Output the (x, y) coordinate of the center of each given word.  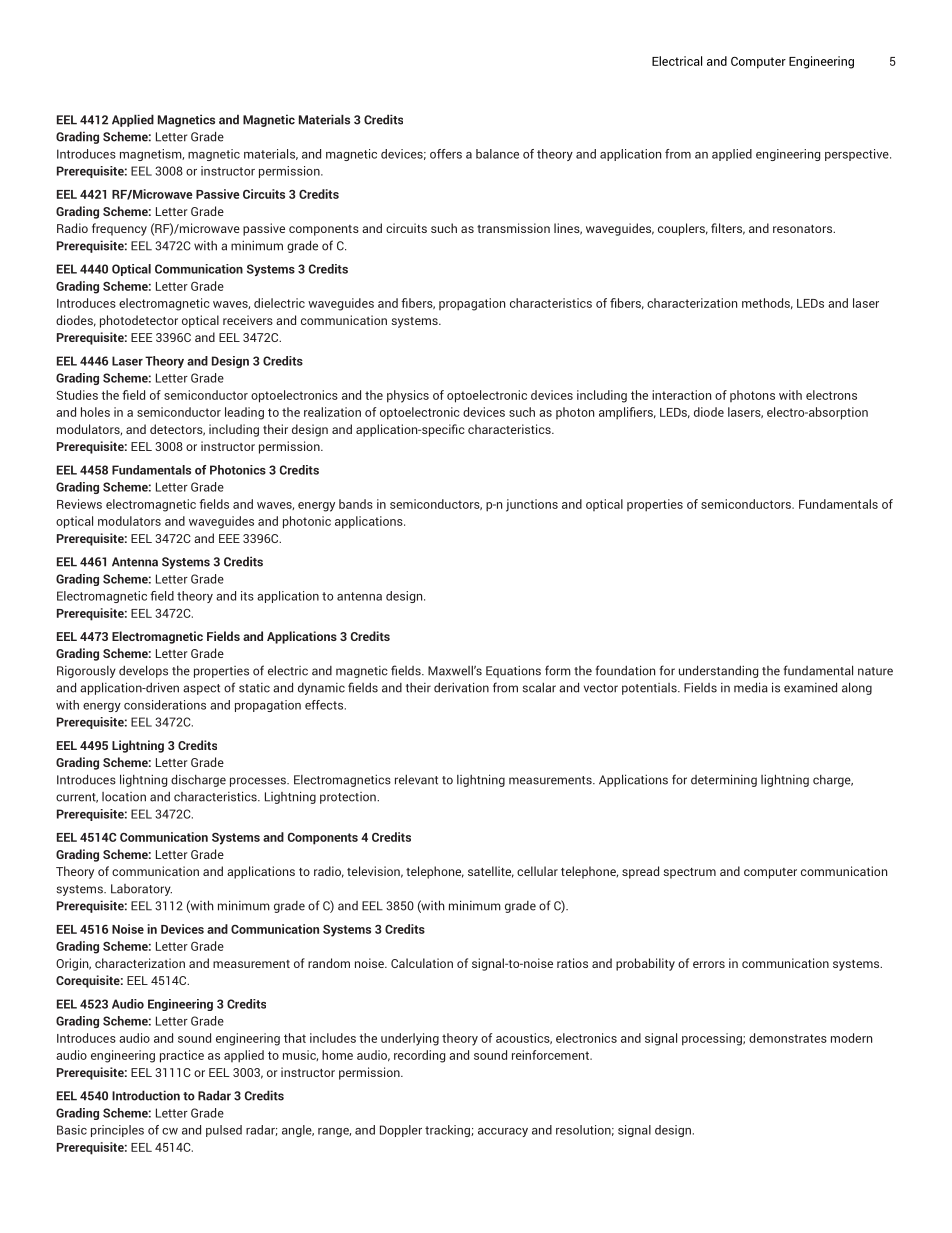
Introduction (146, 1095)
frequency (119, 229)
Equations (513, 672)
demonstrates (788, 1038)
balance (497, 154)
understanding (718, 671)
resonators (803, 229)
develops (143, 671)
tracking (448, 1131)
